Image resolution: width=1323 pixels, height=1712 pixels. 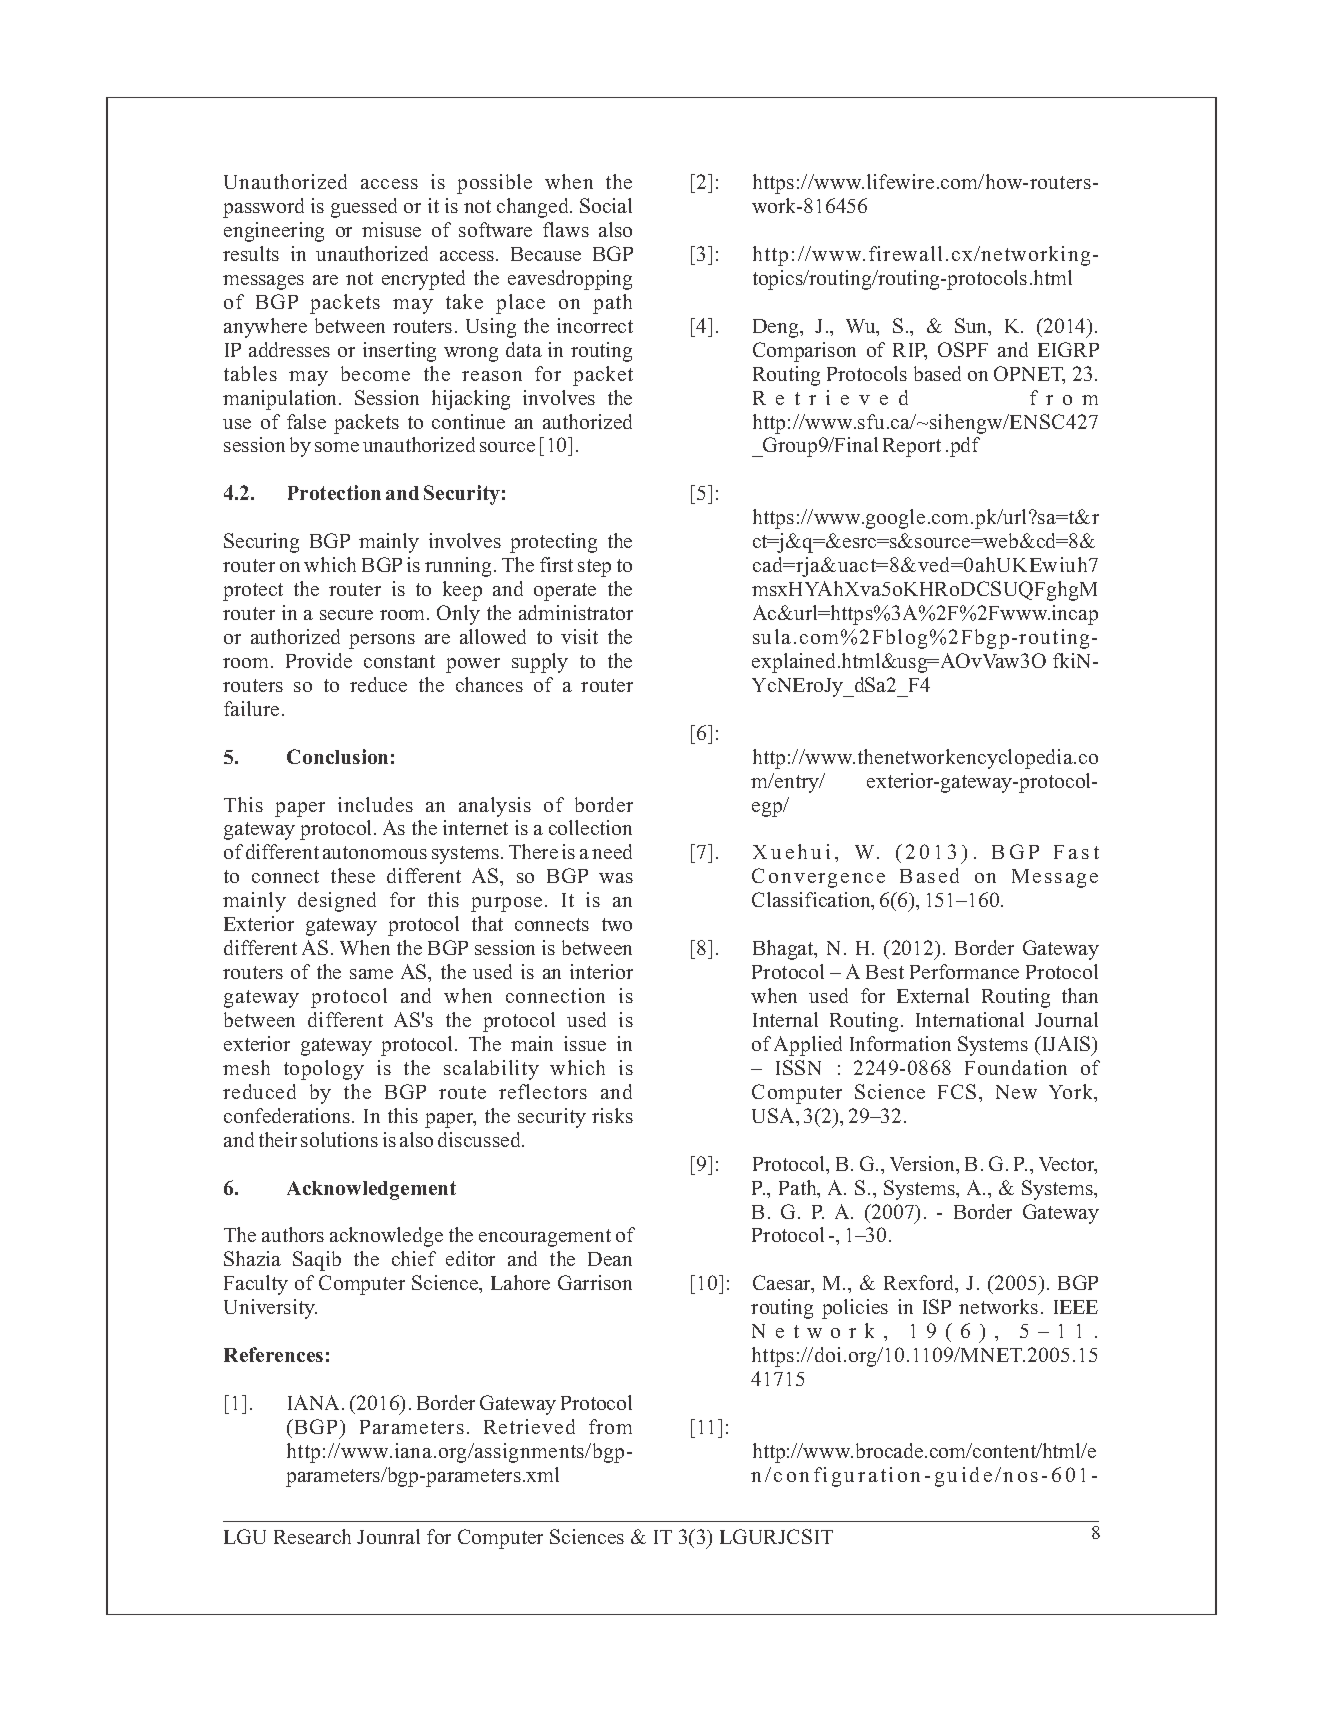 I want to click on FCS, so click(x=957, y=1091).
